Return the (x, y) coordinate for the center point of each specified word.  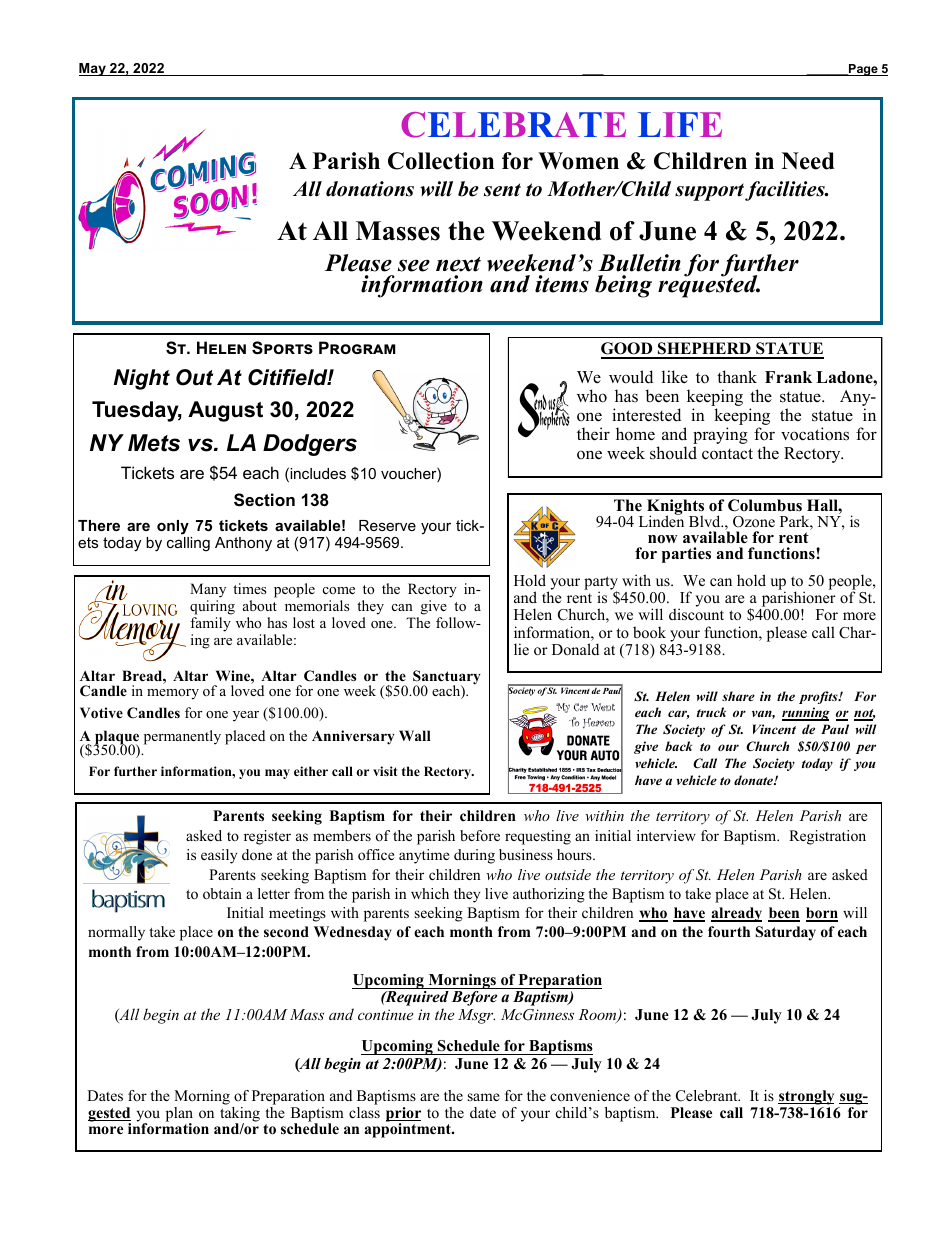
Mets (154, 443)
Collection (441, 161)
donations (370, 189)
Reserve (387, 525)
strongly (806, 1097)
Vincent (774, 729)
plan (179, 1115)
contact (727, 454)
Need (808, 161)
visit (385, 771)
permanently (182, 737)
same (484, 1097)
